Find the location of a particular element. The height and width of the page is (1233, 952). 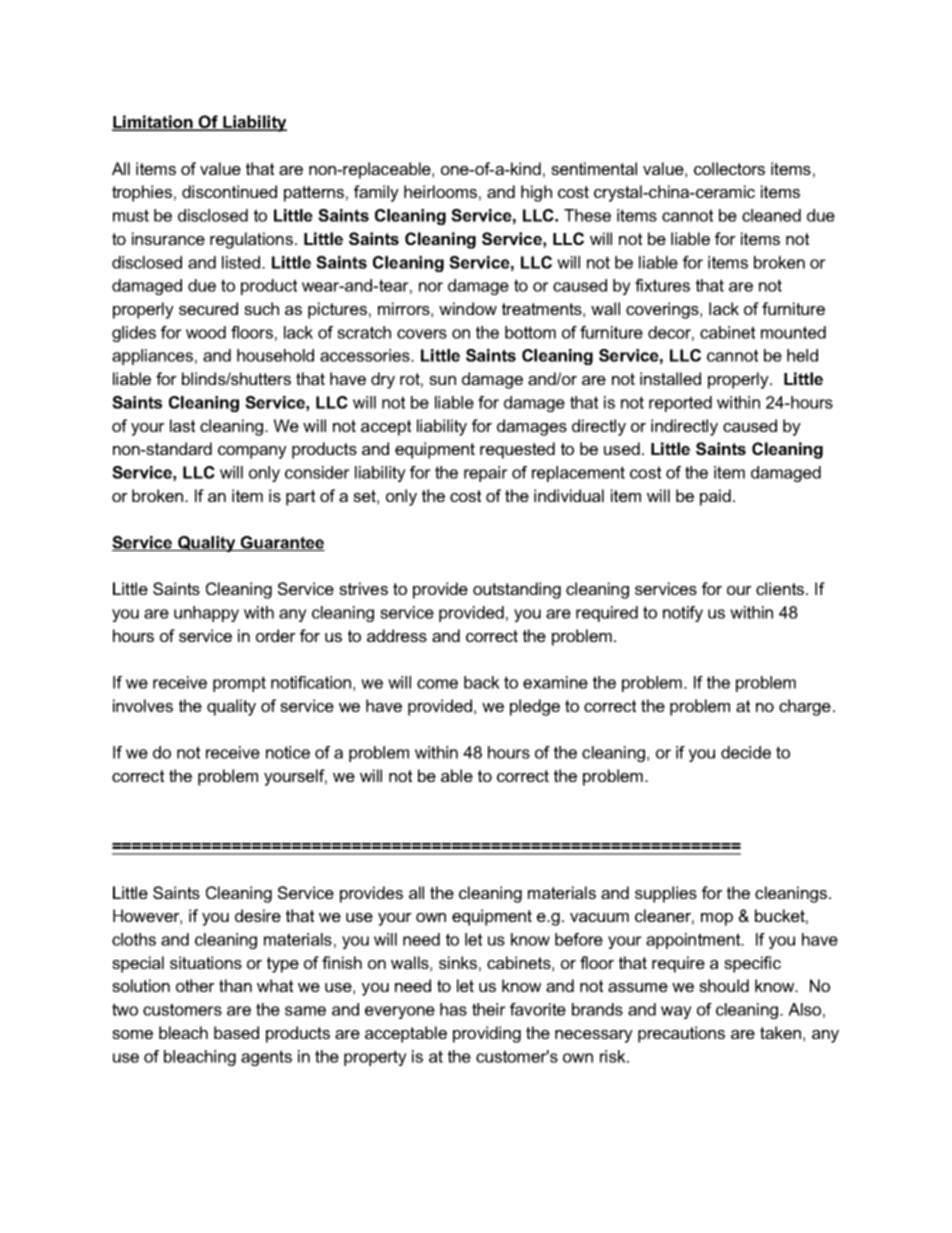

decide is located at coordinates (746, 752).
